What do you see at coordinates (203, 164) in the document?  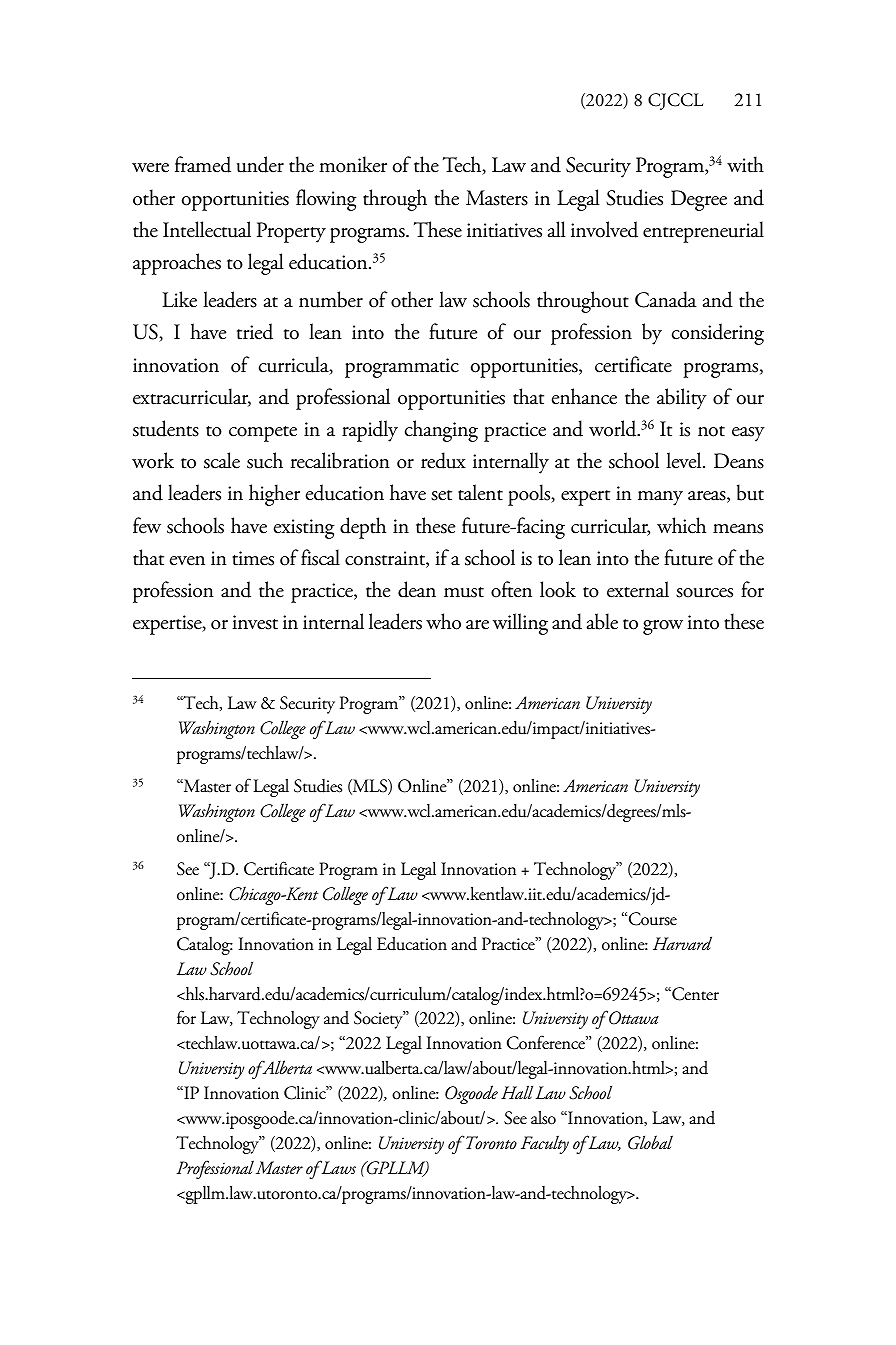 I see `framed` at bounding box center [203, 164].
